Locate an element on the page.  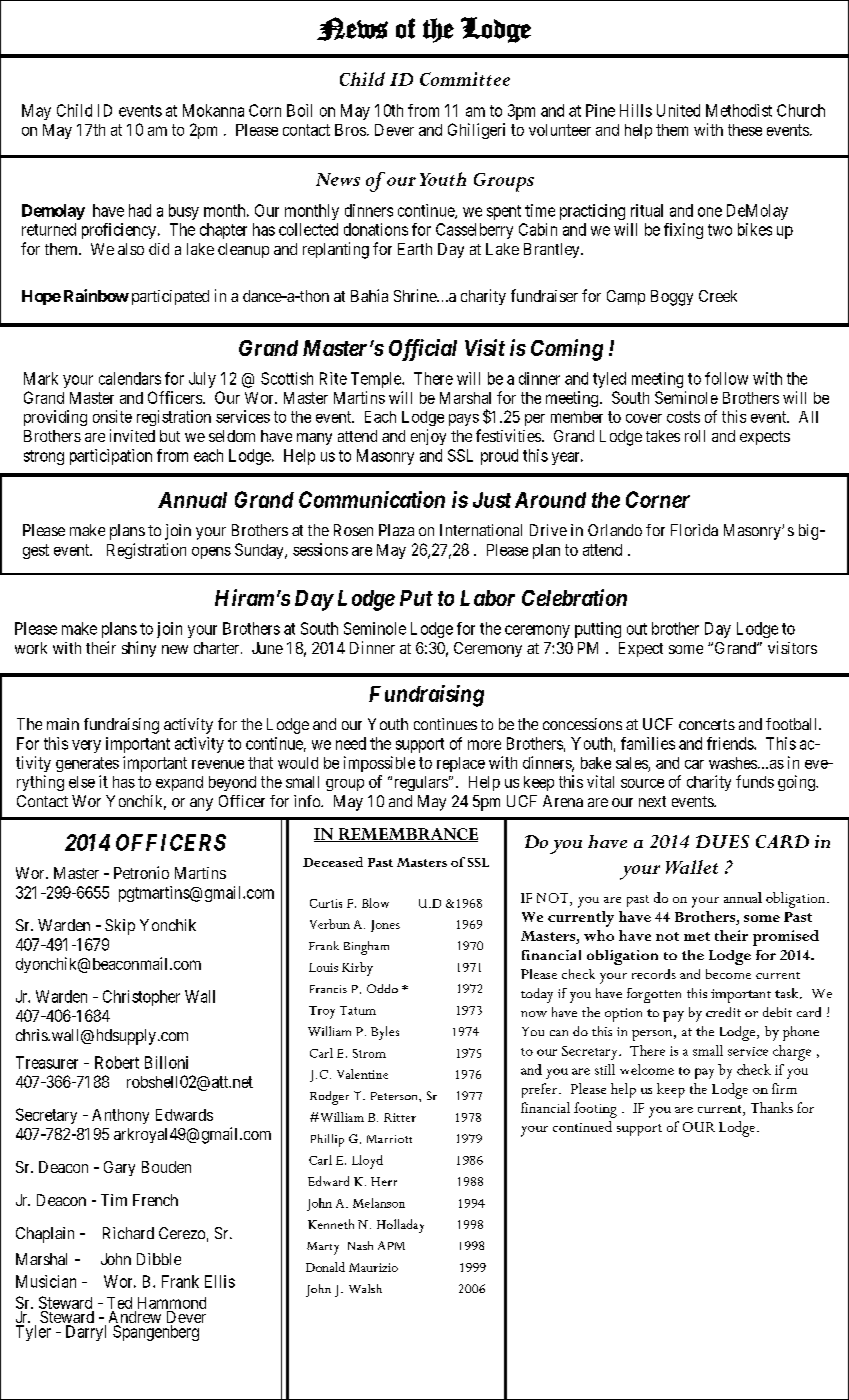
concerts is located at coordinates (707, 724).
